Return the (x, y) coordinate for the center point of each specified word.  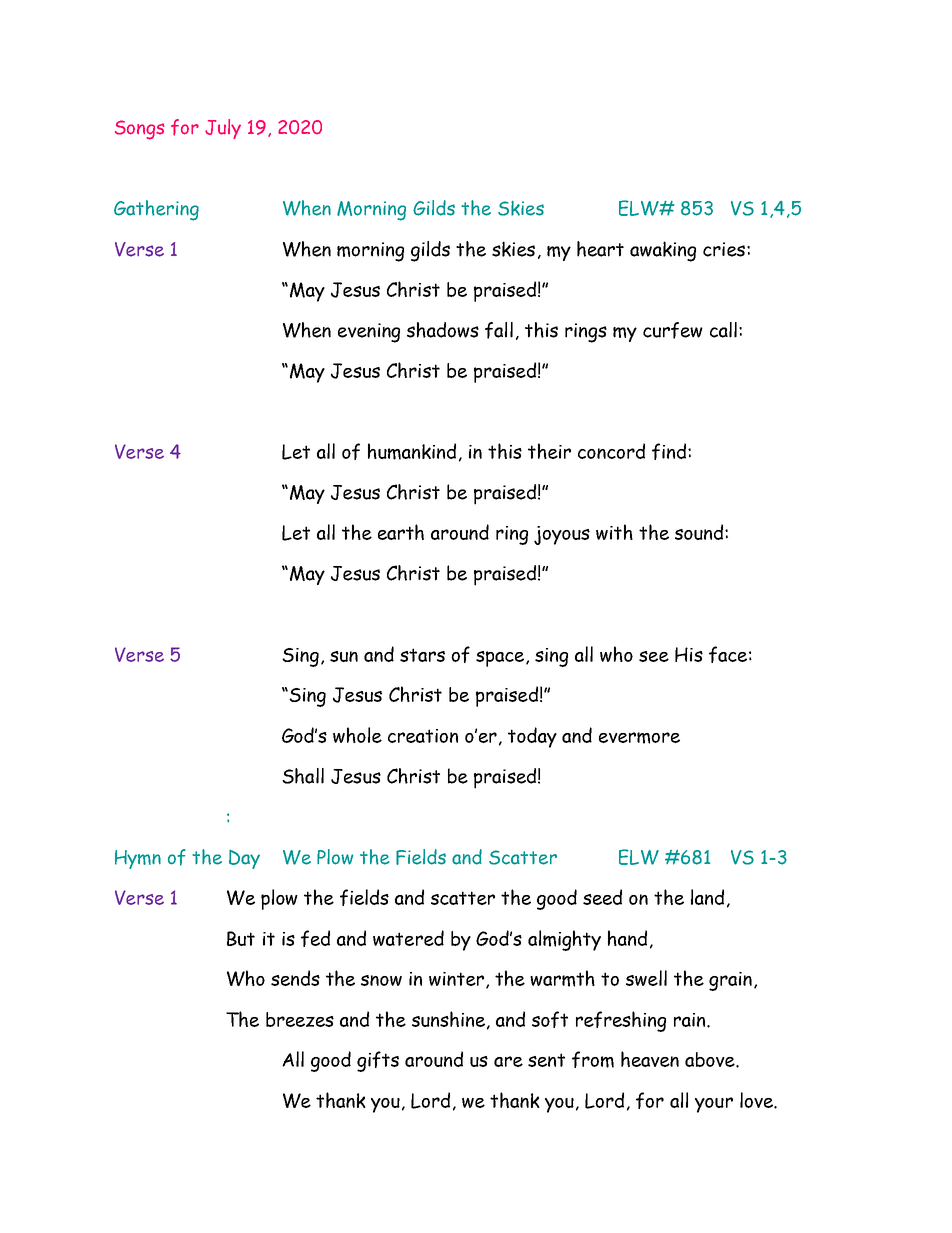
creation (423, 736)
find (669, 451)
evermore (639, 738)
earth (401, 532)
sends (295, 978)
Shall (303, 776)
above (711, 1059)
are (508, 1061)
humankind (412, 451)
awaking (663, 251)
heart (600, 249)
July (223, 129)
